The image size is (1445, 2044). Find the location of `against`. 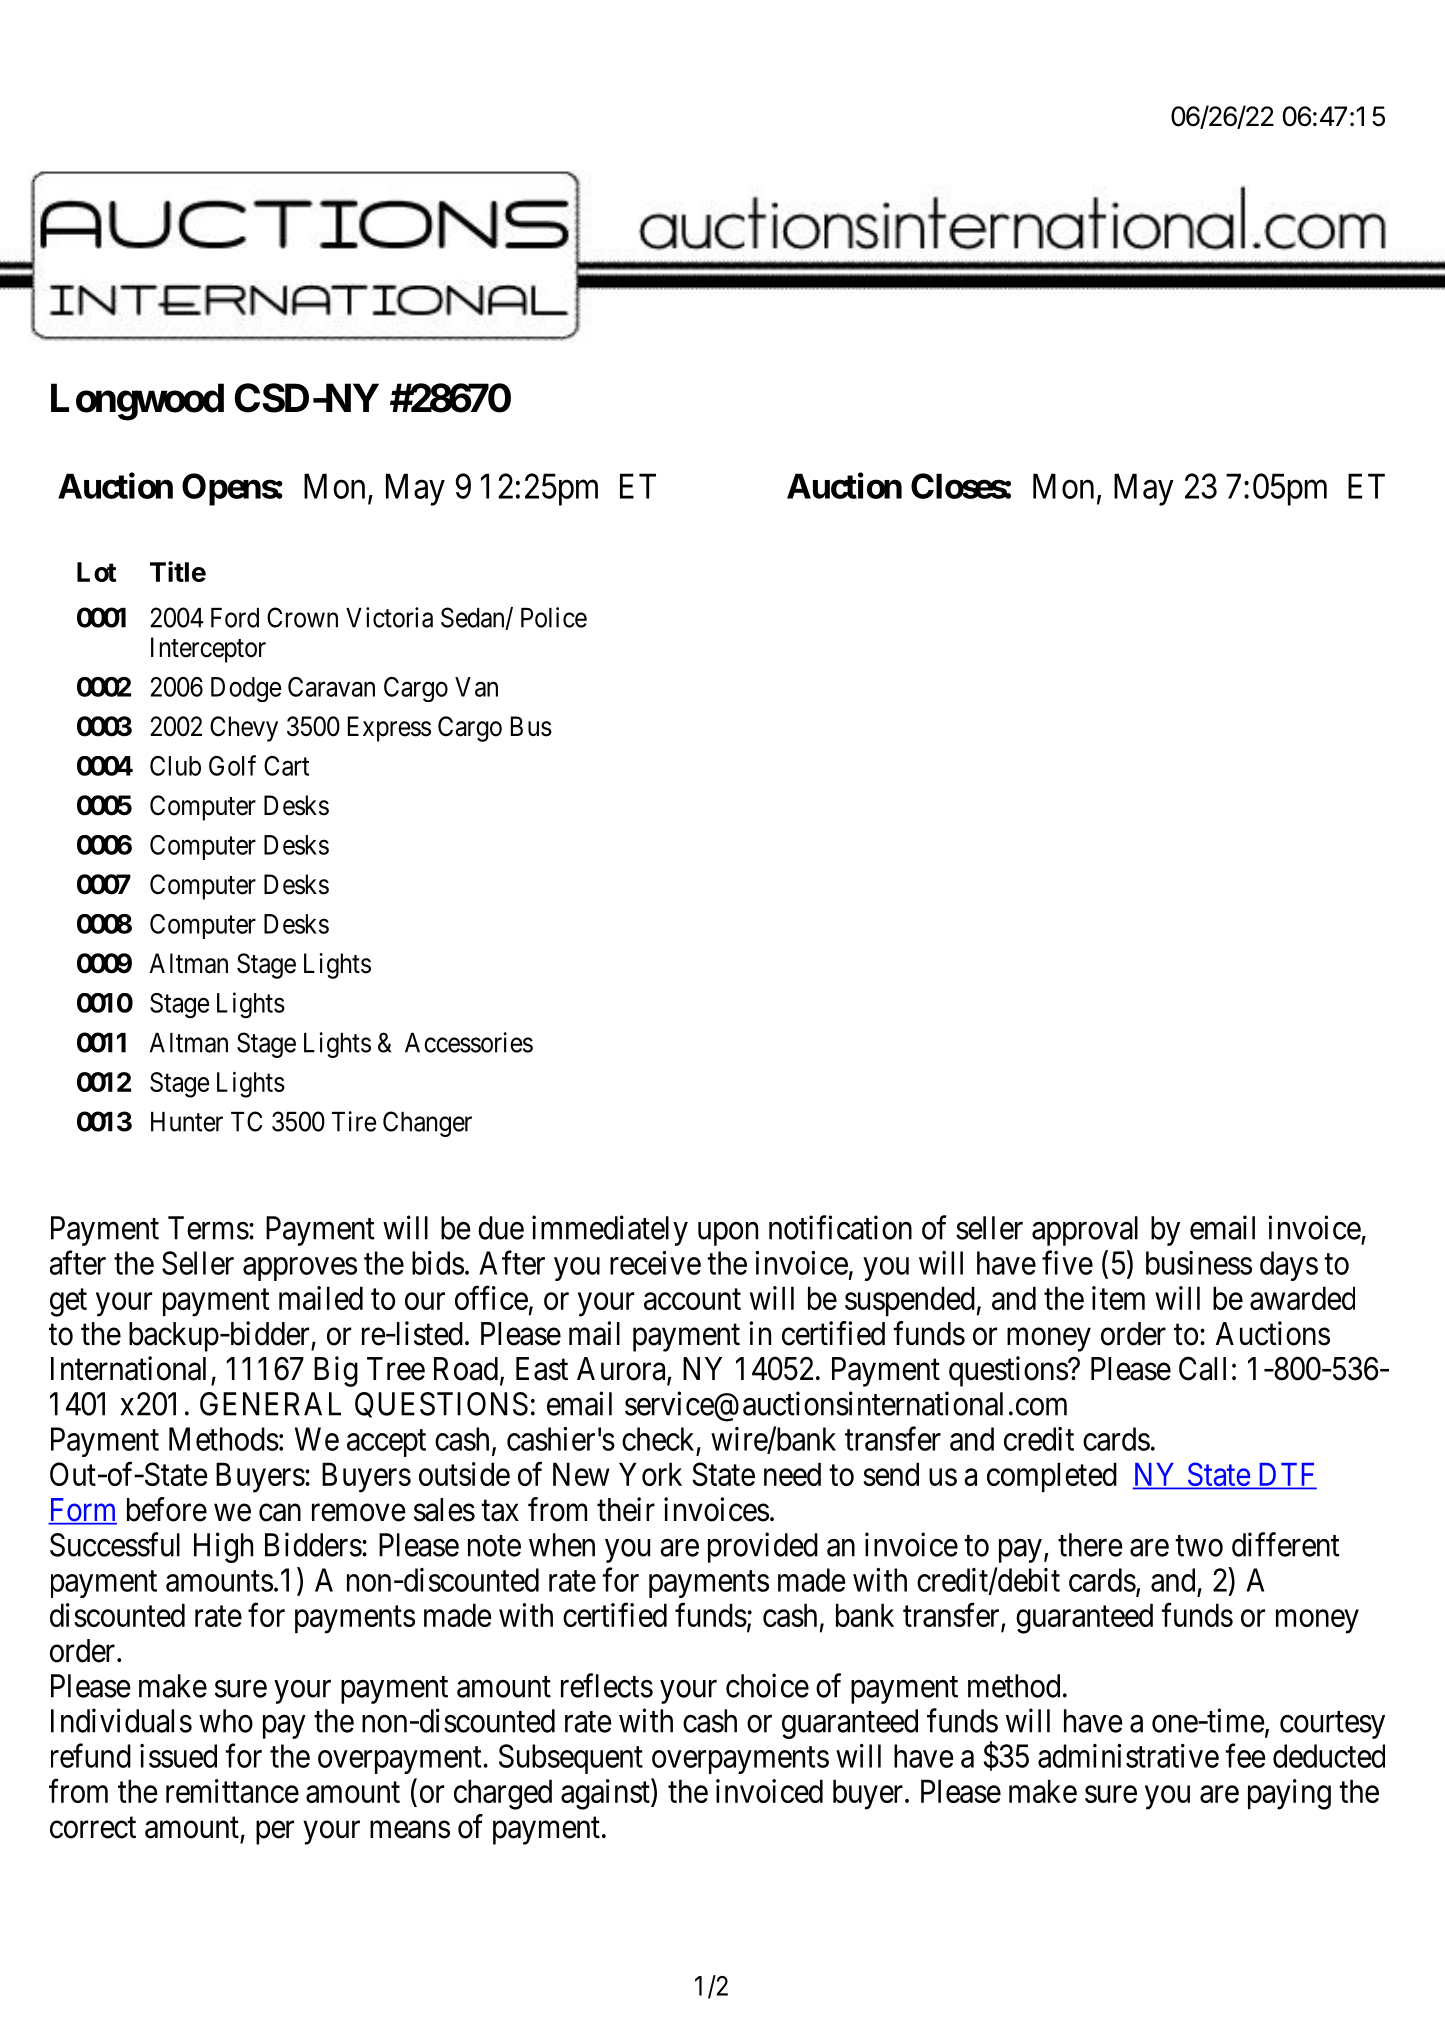

against is located at coordinates (606, 1794).
